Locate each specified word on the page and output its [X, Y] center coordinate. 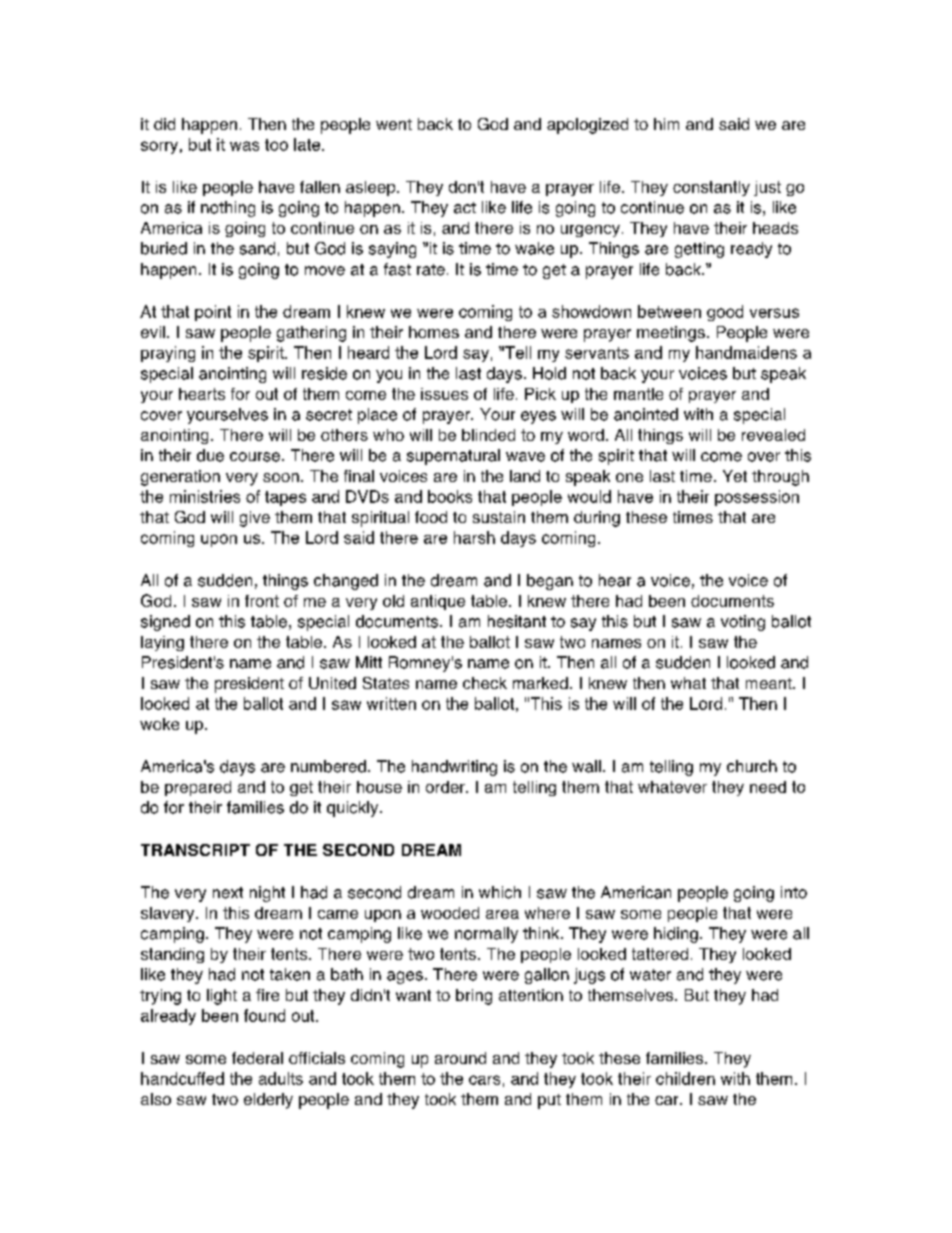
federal [257, 1058]
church [752, 766]
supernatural [453, 457]
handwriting [454, 768]
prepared [198, 788]
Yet [735, 476]
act [465, 208]
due [210, 455]
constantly [711, 188]
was [244, 146]
